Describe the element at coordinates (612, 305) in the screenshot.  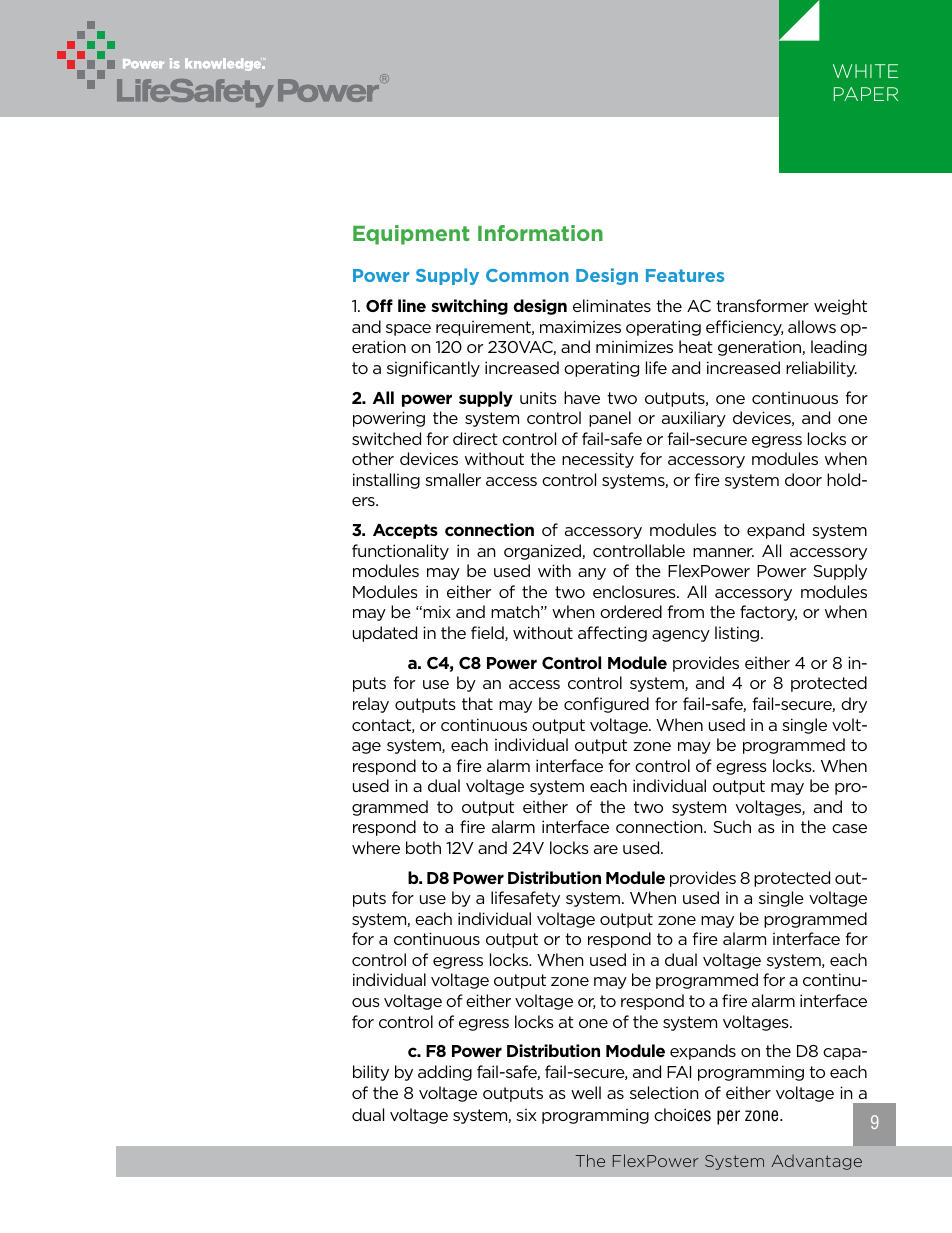
I see `eliminates` at that location.
